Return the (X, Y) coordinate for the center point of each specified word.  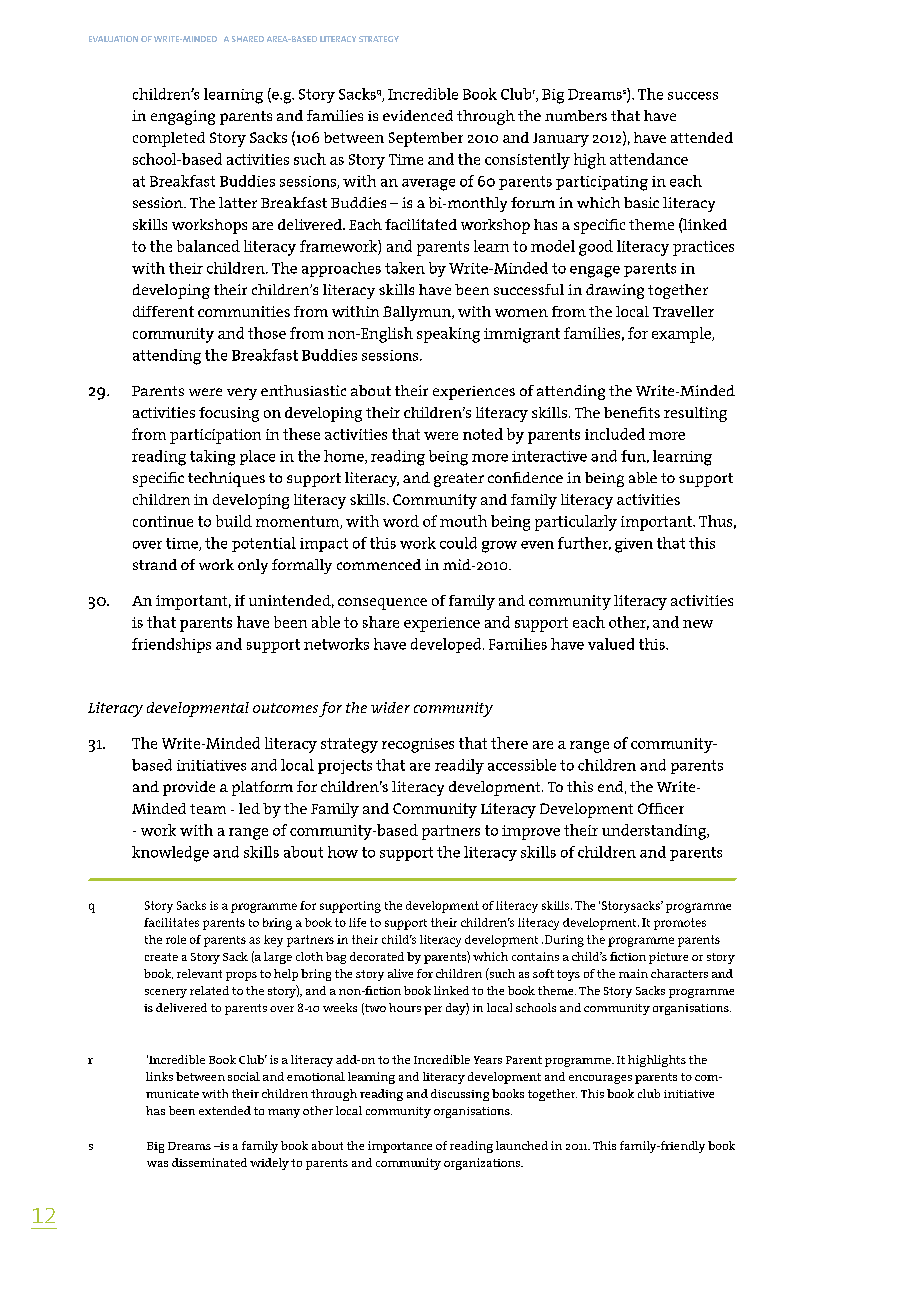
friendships (171, 645)
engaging (183, 117)
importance (400, 1147)
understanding (655, 832)
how (343, 852)
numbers (576, 115)
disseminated (209, 1162)
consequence (382, 604)
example (682, 335)
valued (611, 644)
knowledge (170, 854)
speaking (448, 335)
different (163, 311)
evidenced (418, 115)
